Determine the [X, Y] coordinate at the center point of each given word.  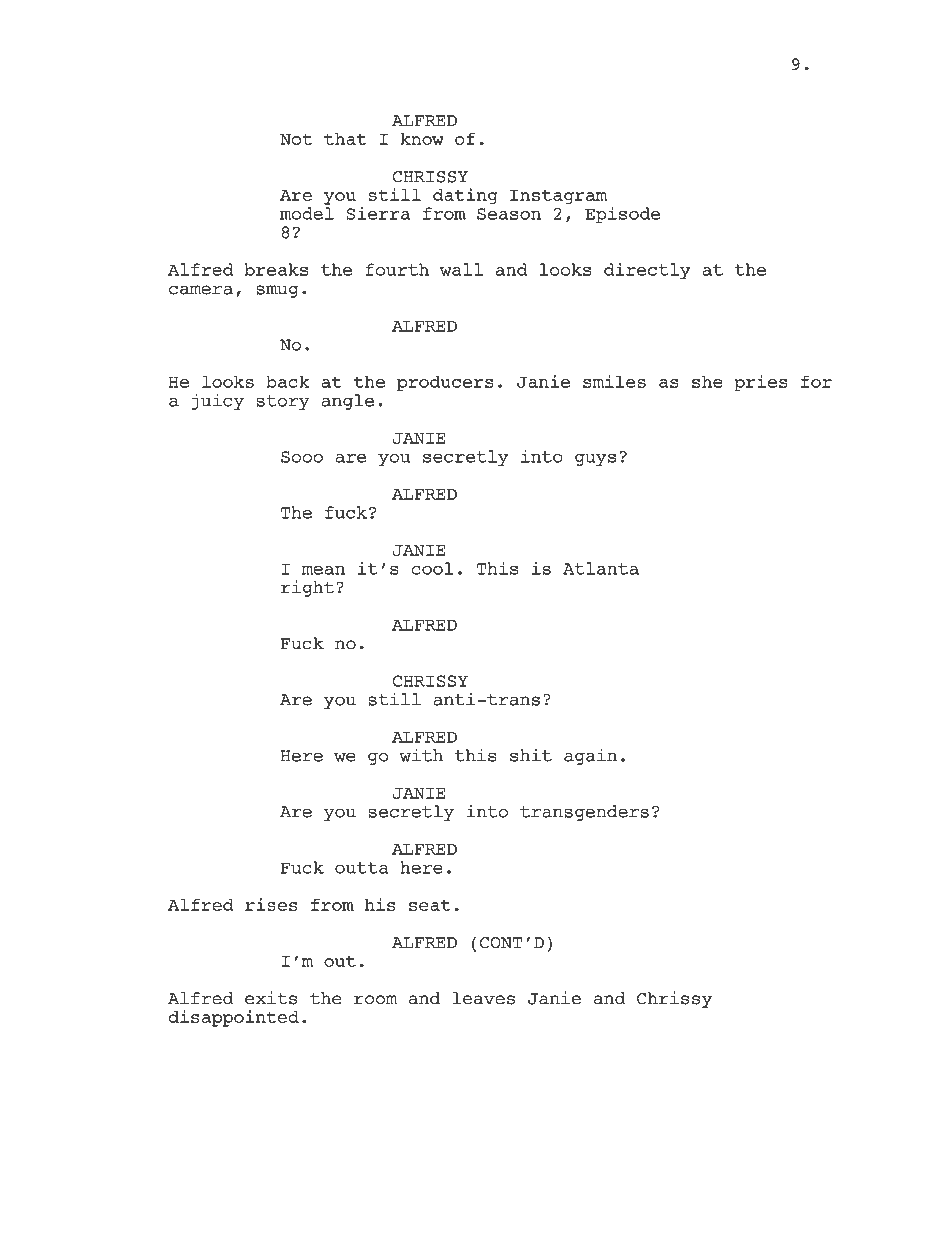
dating [465, 196]
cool [432, 568]
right [307, 588]
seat [430, 905]
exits [271, 998]
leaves [483, 998]
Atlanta [601, 568]
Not [296, 139]
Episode [622, 215]
